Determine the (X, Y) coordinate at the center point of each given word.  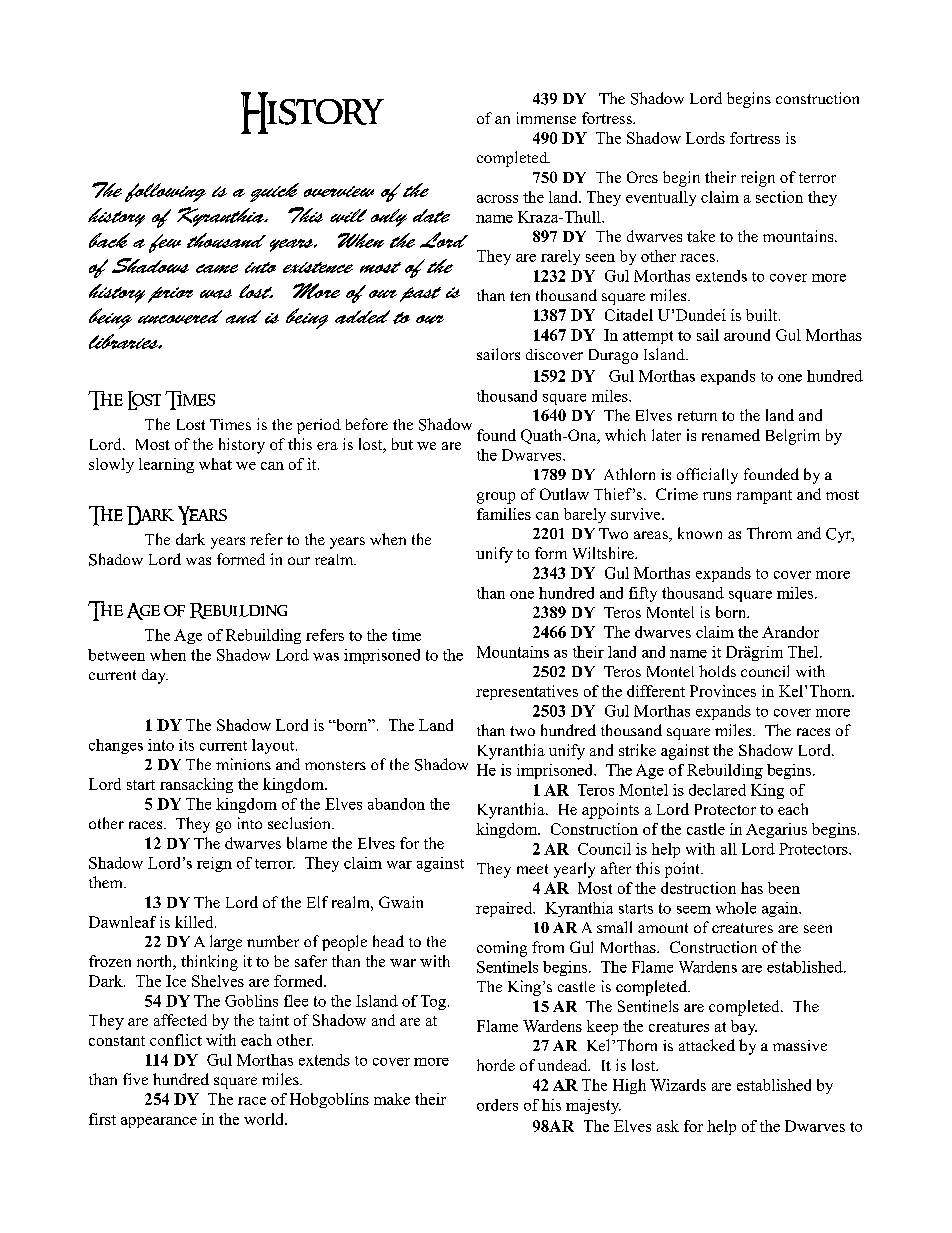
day (155, 676)
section (779, 197)
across (497, 199)
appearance (159, 1122)
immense (546, 118)
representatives (527, 692)
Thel (804, 652)
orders (497, 1105)
